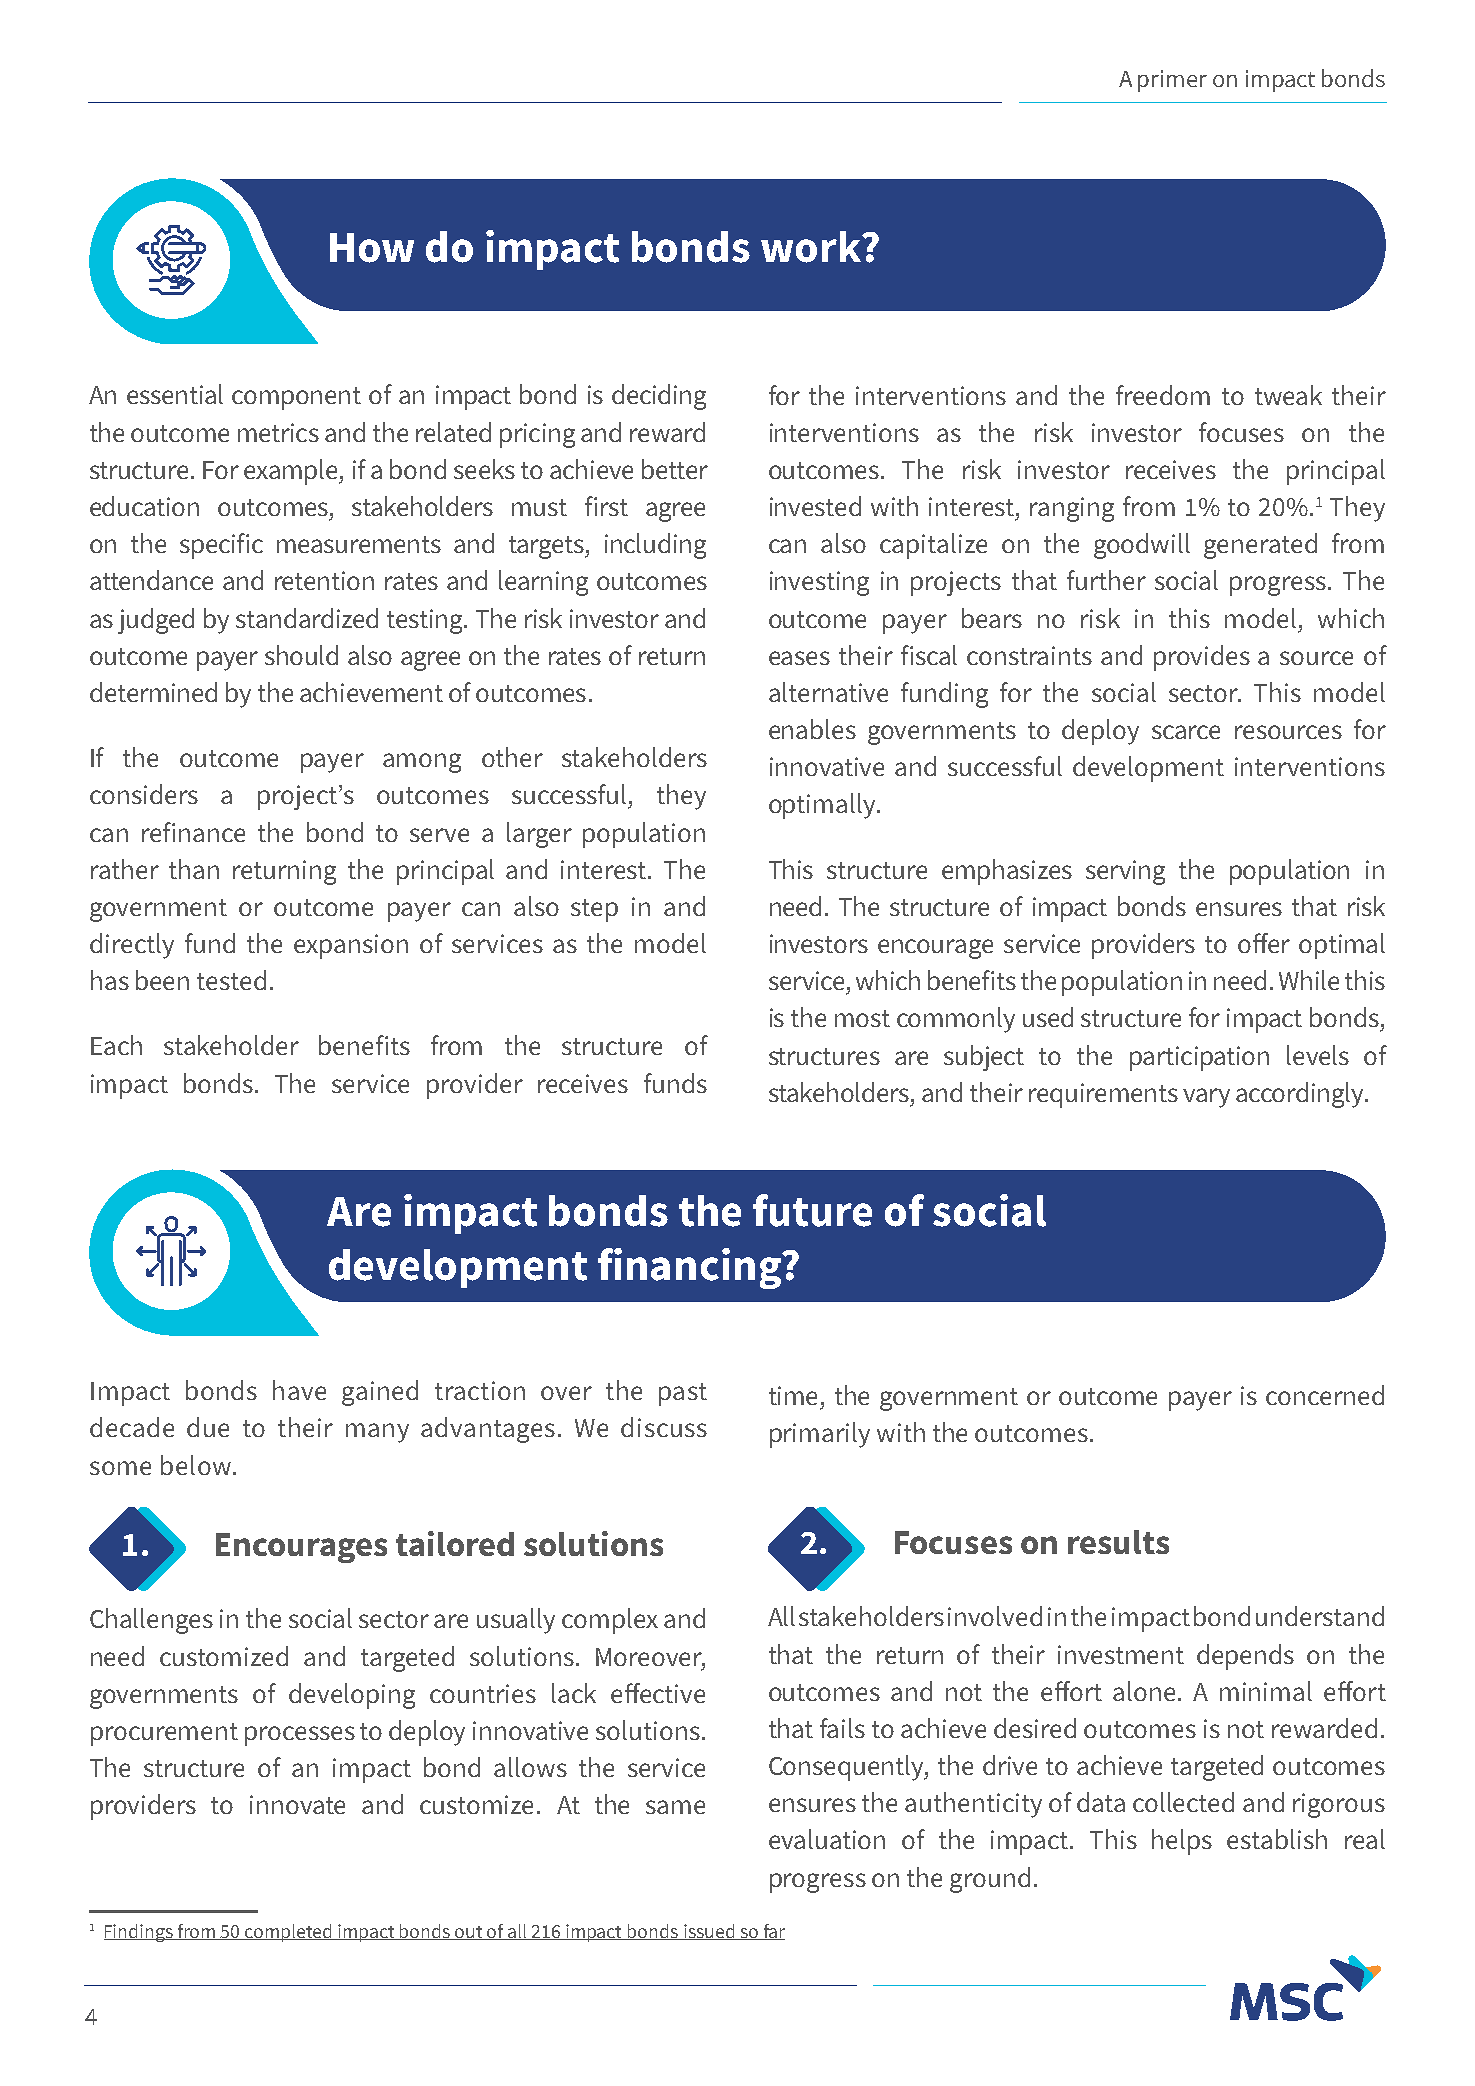 This document has width=1475, height=2086. Describe the element at coordinates (1172, 81) in the document. I see `primer` at that location.
